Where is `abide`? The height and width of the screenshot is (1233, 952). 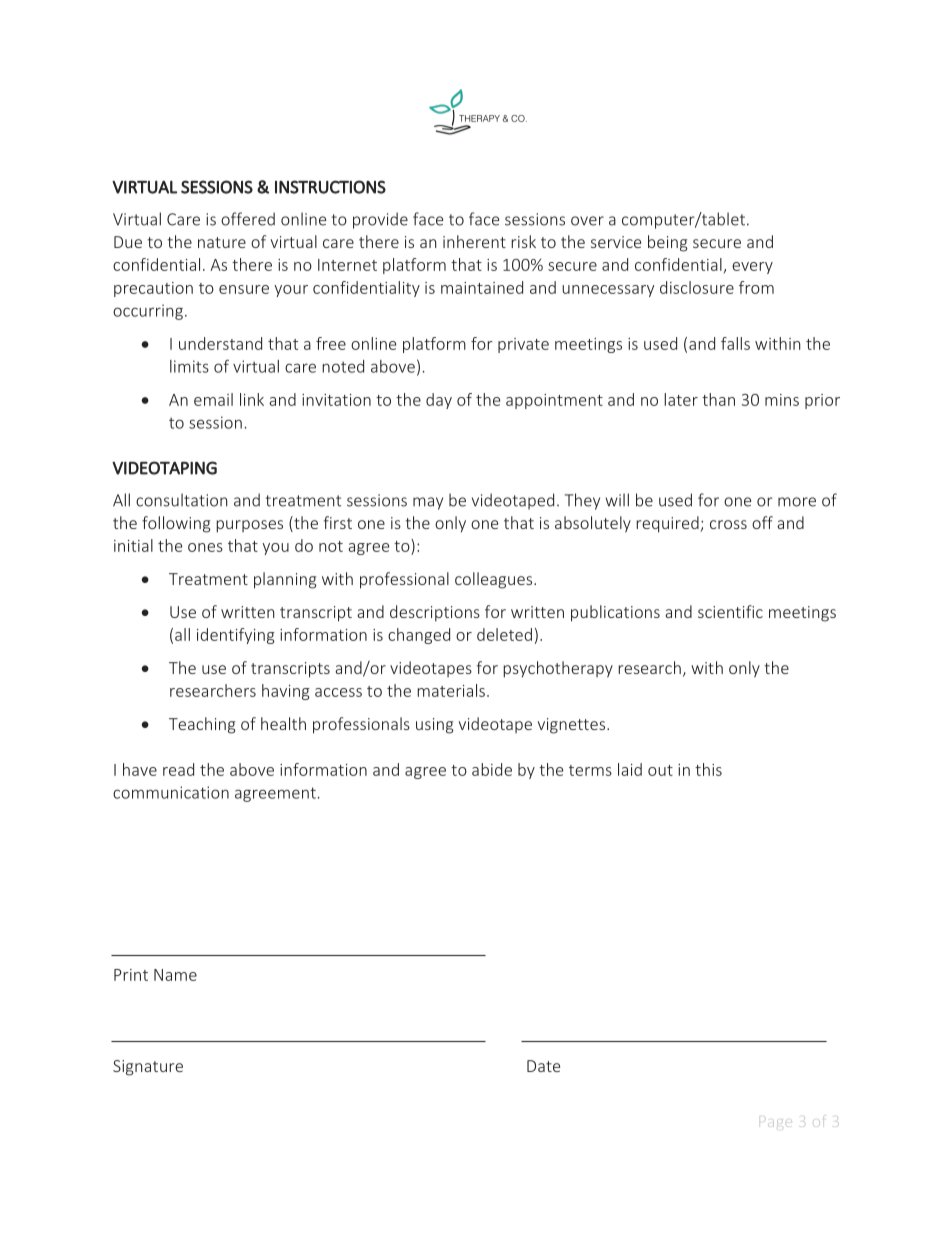 abide is located at coordinates (492, 769).
